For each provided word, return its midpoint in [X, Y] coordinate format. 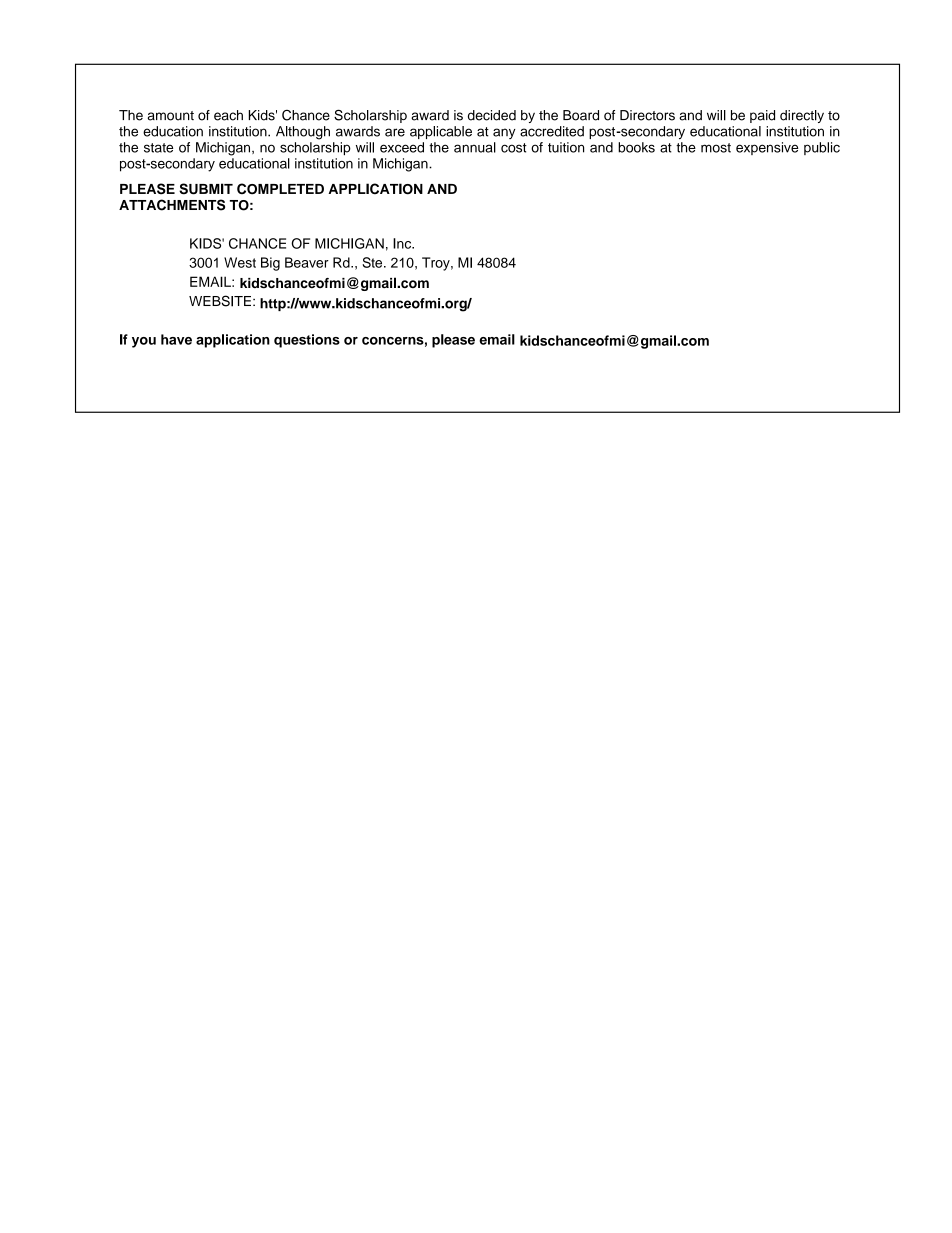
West [240, 262]
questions [307, 341]
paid [762, 116]
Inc [403, 243]
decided [492, 115]
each [228, 115]
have [176, 339]
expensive [767, 148]
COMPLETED [280, 189]
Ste [373, 262]
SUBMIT [206, 189]
